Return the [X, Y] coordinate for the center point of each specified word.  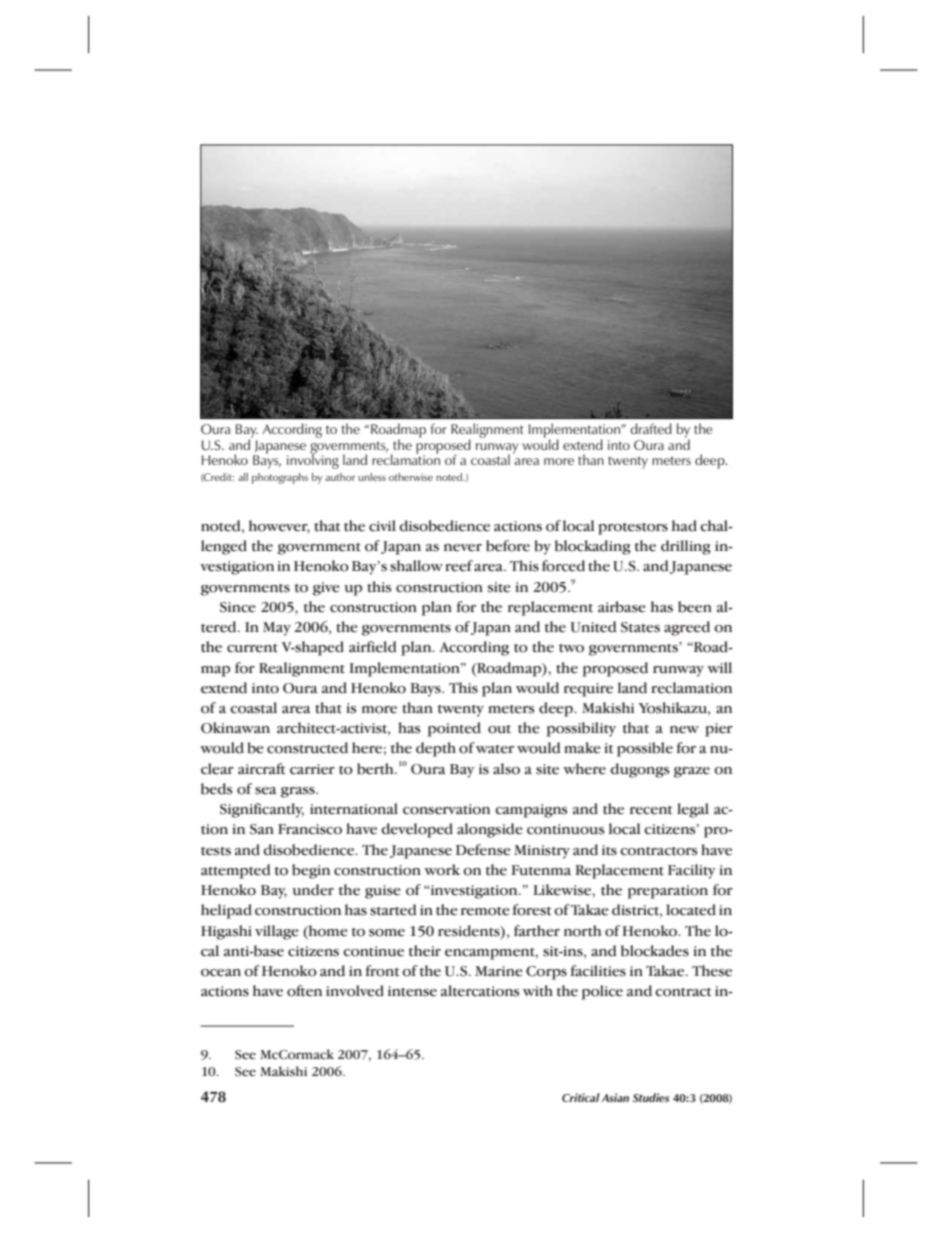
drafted [651, 428]
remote [485, 911]
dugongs [640, 770]
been [695, 607]
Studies [651, 1097]
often [304, 991]
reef [459, 566]
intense [412, 991]
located [691, 910]
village [277, 932]
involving [313, 461]
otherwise [411, 477]
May [277, 629]
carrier [312, 769]
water [495, 749]
